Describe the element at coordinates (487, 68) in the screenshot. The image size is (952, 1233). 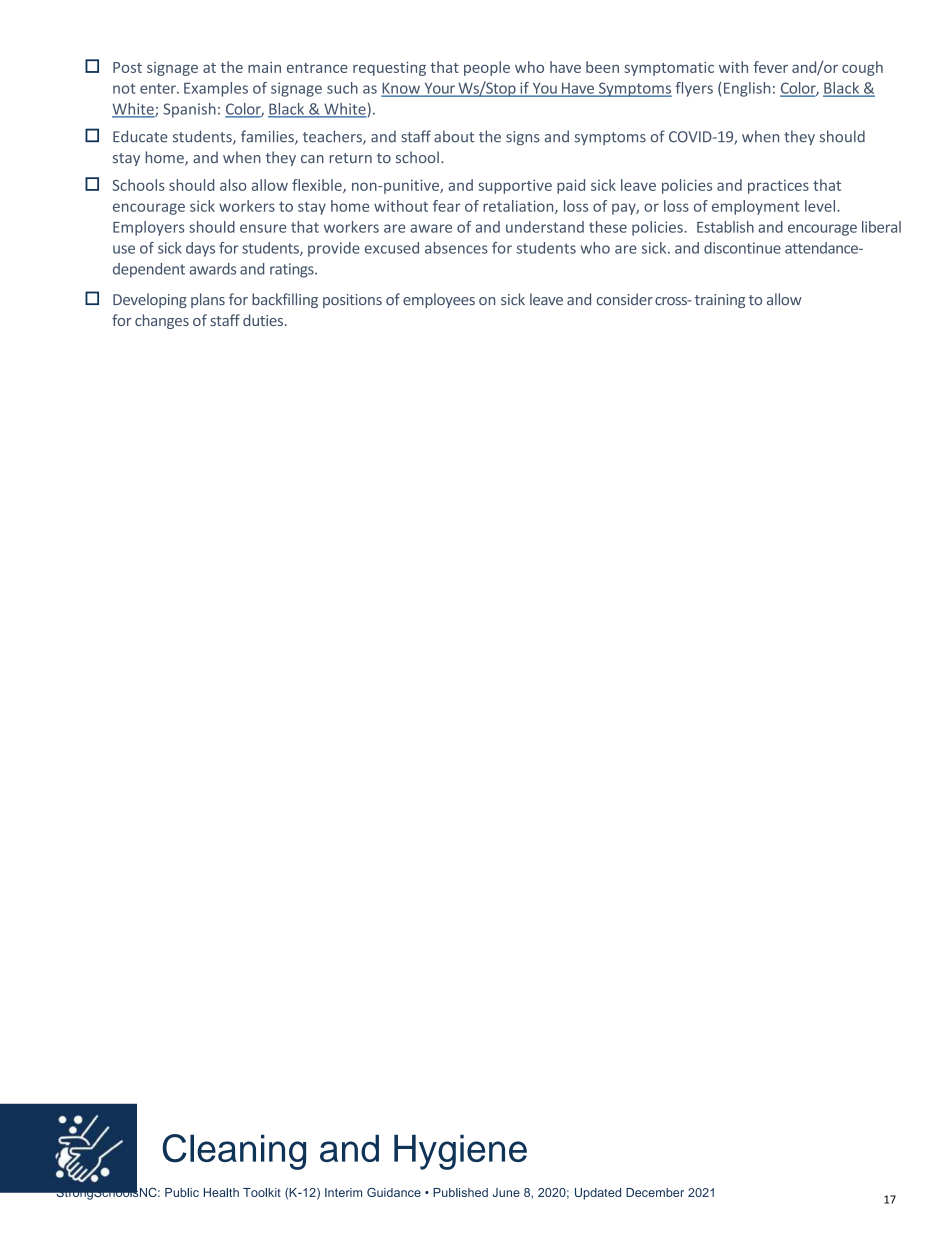
I see `people` at that location.
